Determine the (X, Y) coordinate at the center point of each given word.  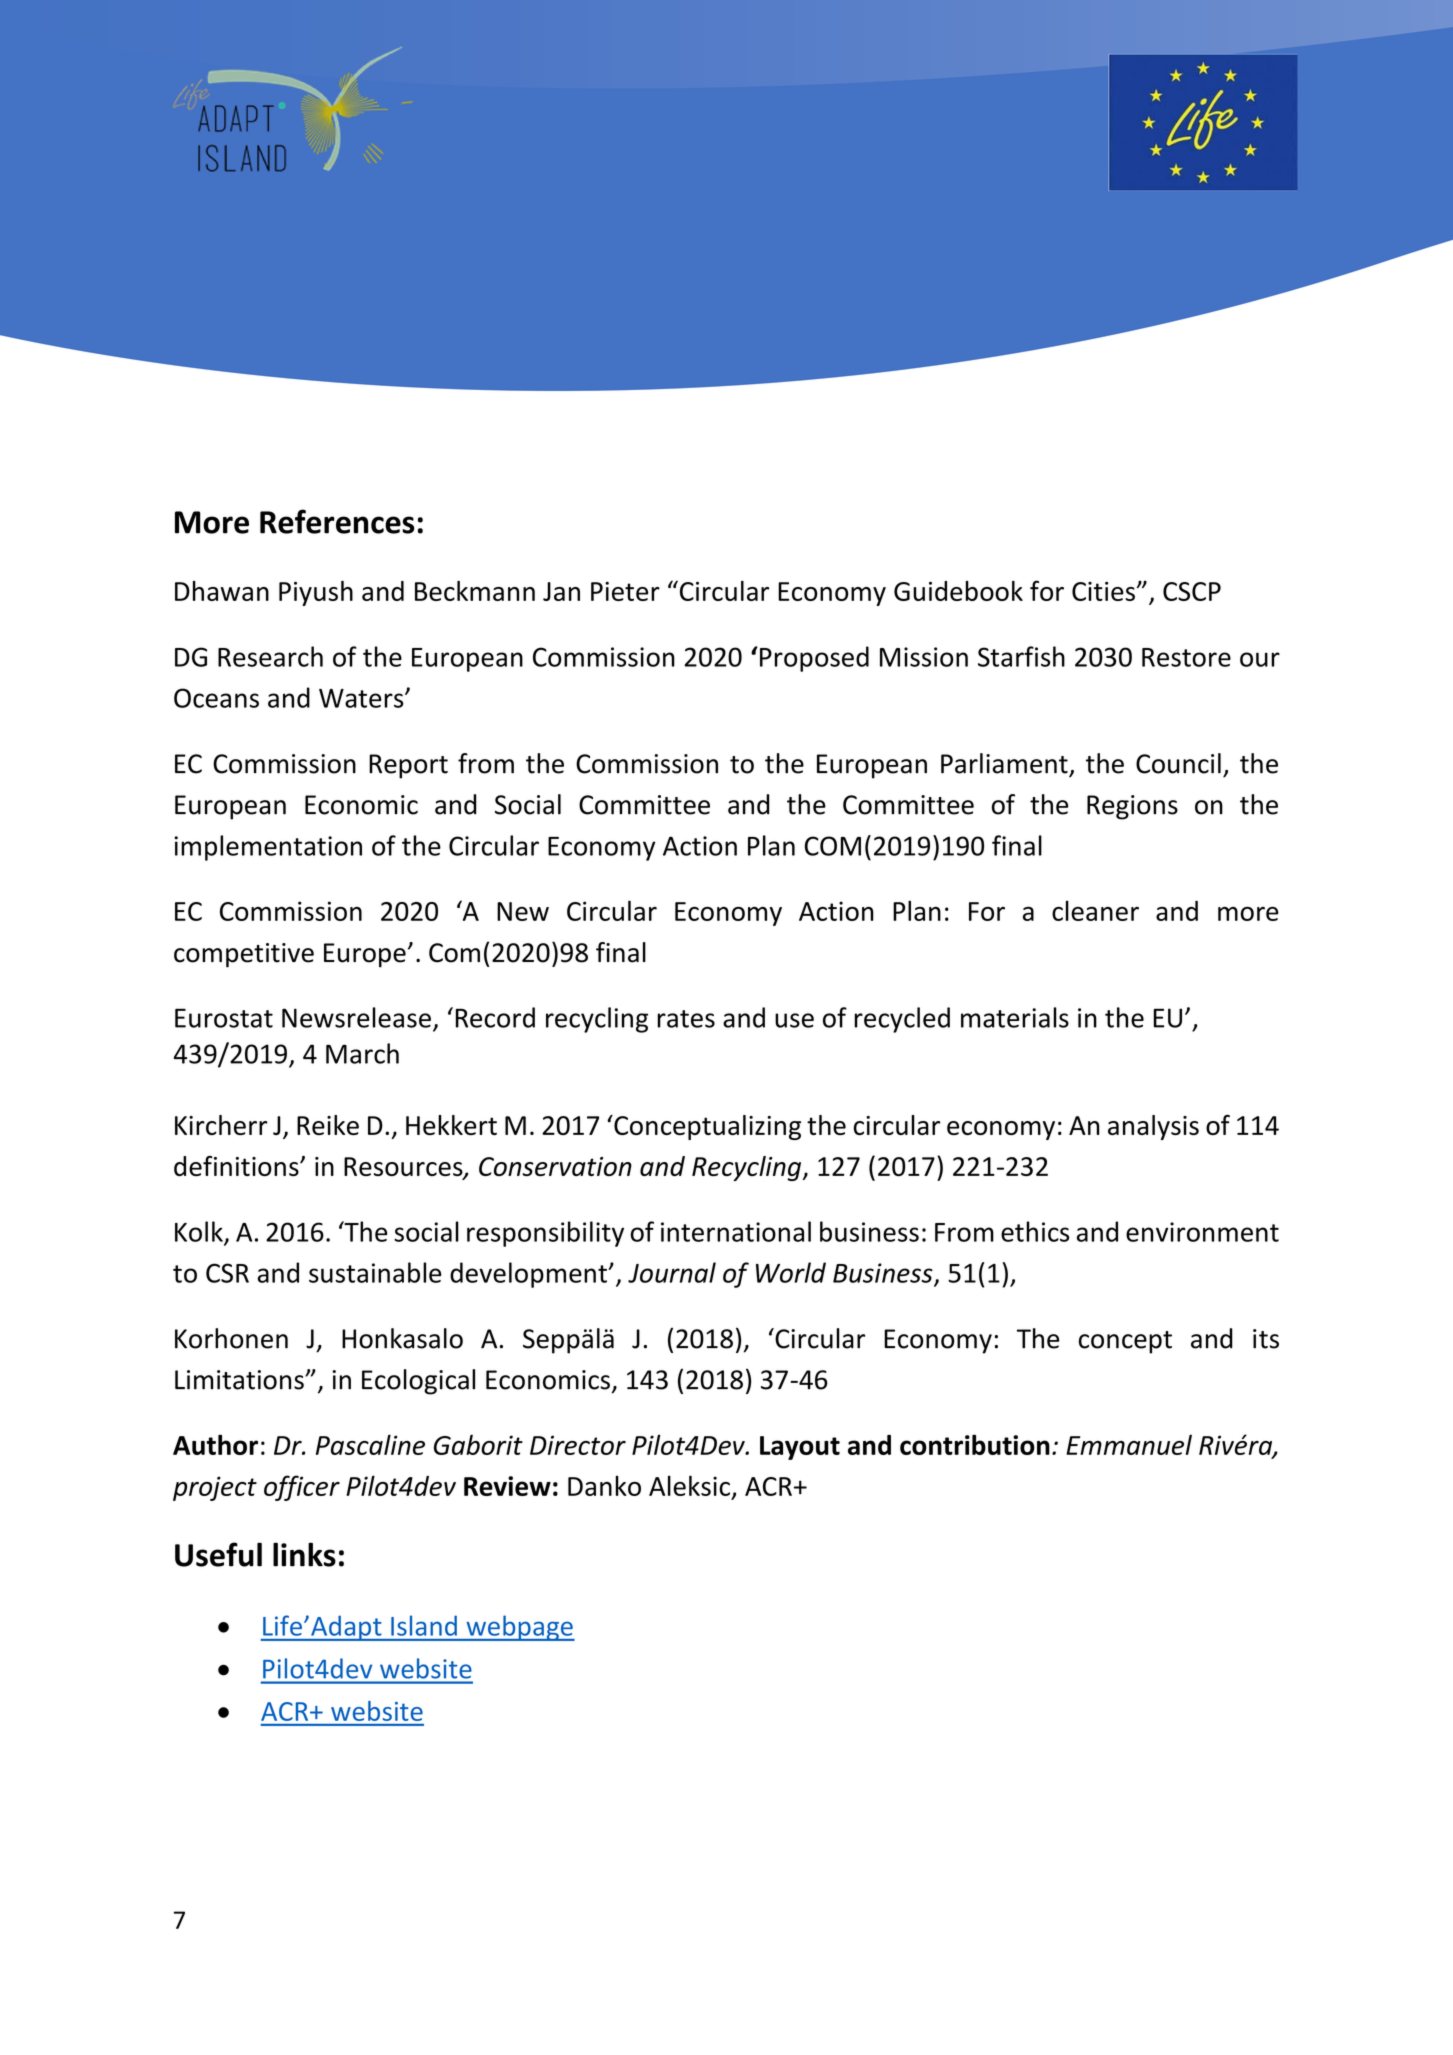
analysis (1153, 1127)
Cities (1103, 591)
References (337, 521)
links (304, 1554)
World (791, 1272)
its (1266, 1339)
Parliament (1004, 763)
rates (686, 1019)
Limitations (240, 1380)
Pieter (625, 591)
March (362, 1053)
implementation (268, 848)
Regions (1132, 807)
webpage (519, 1628)
